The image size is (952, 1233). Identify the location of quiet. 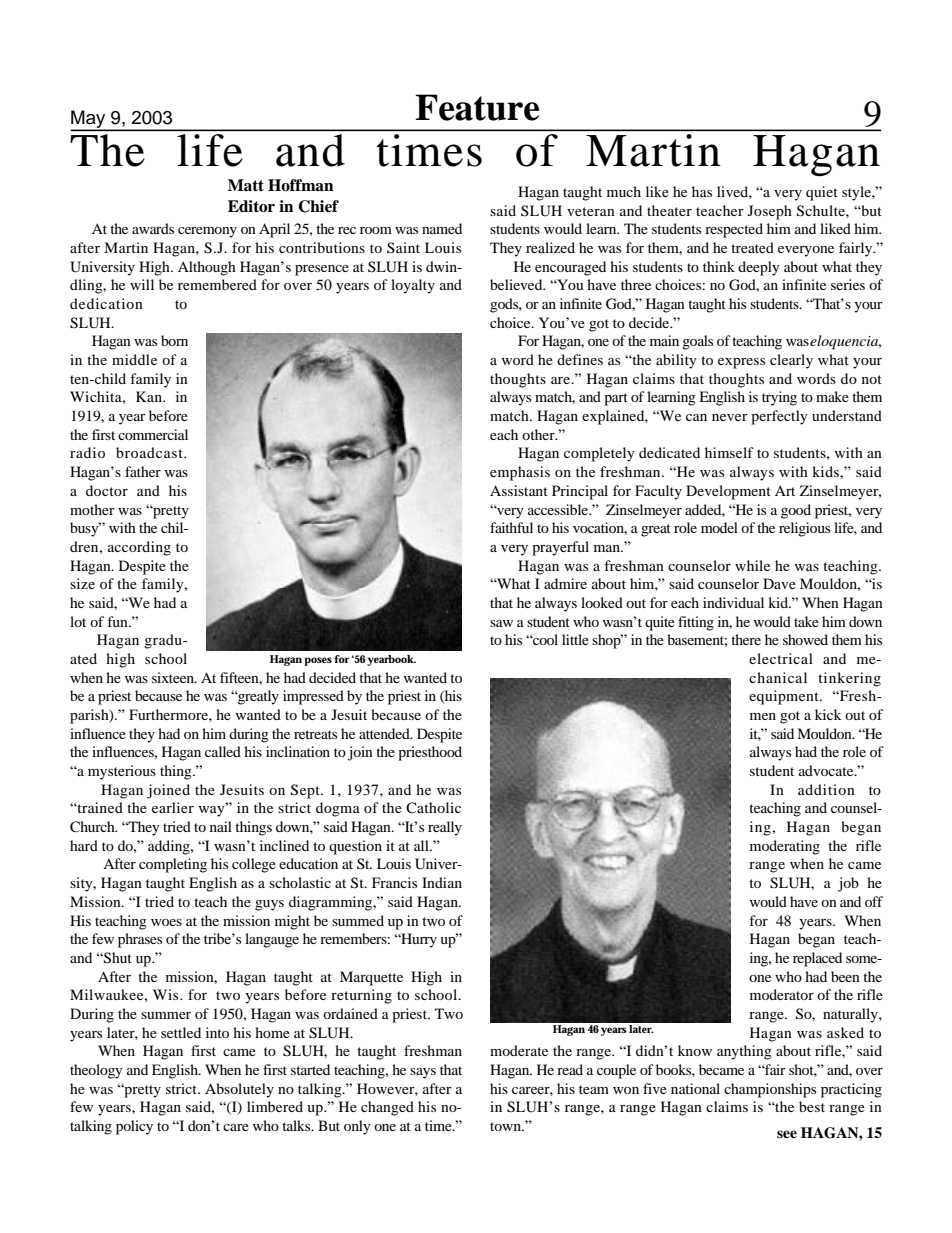
(822, 193).
